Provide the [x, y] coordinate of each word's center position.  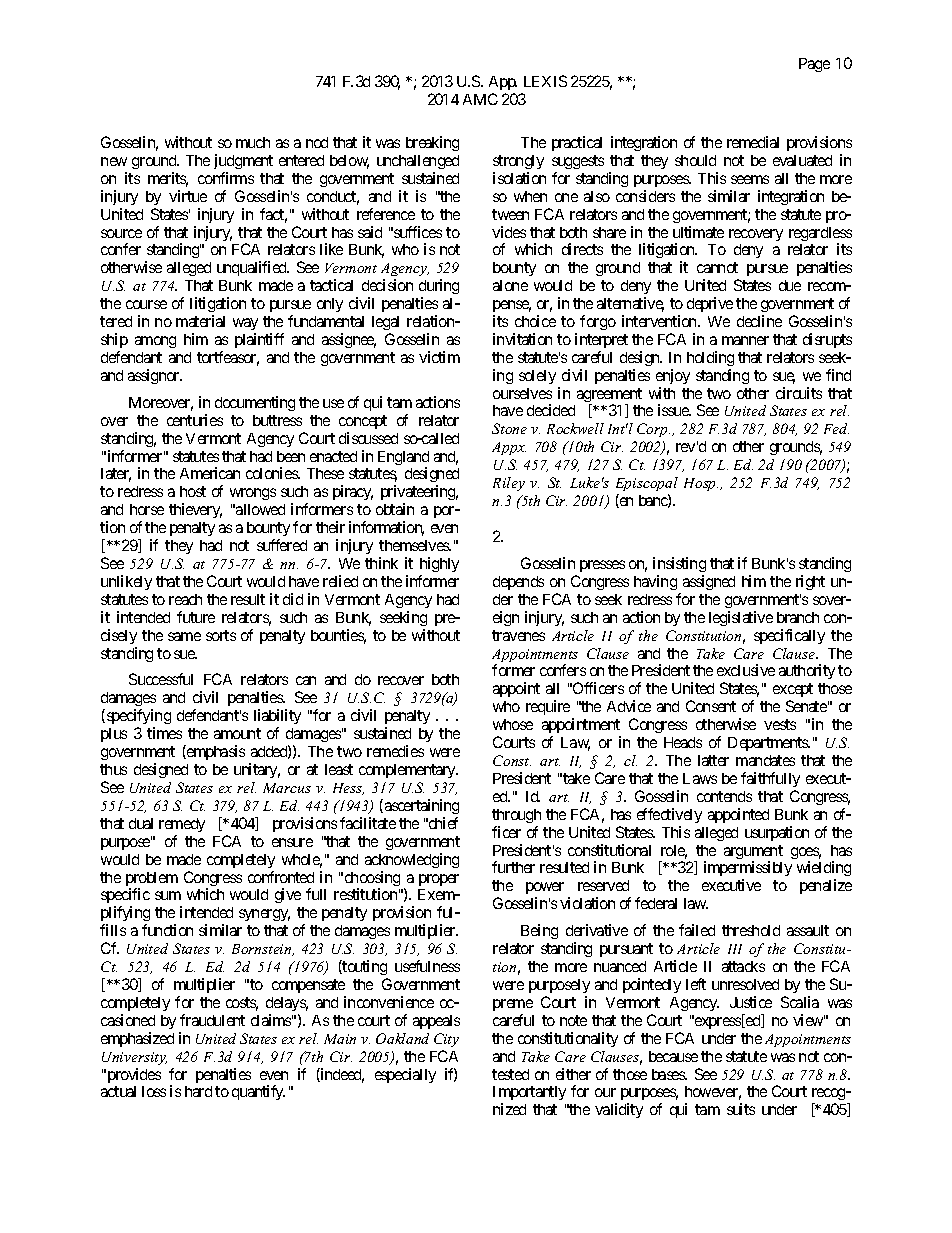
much [253, 142]
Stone [509, 428]
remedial [753, 142]
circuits [799, 393]
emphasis [215, 752]
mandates [765, 760]
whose [513, 724]
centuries [195, 420]
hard [198, 1091]
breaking [432, 143]
